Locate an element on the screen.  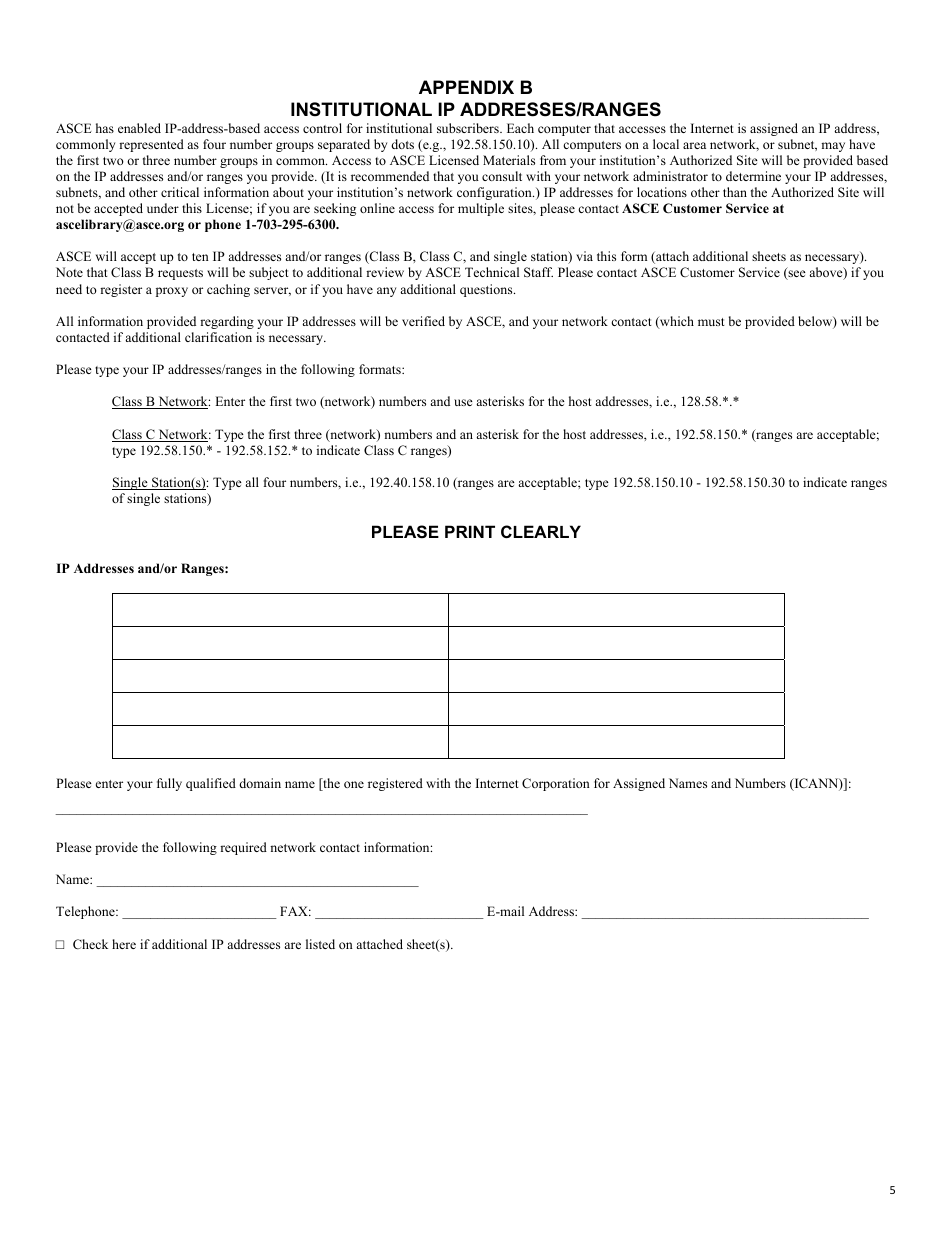
here is located at coordinates (124, 944).
